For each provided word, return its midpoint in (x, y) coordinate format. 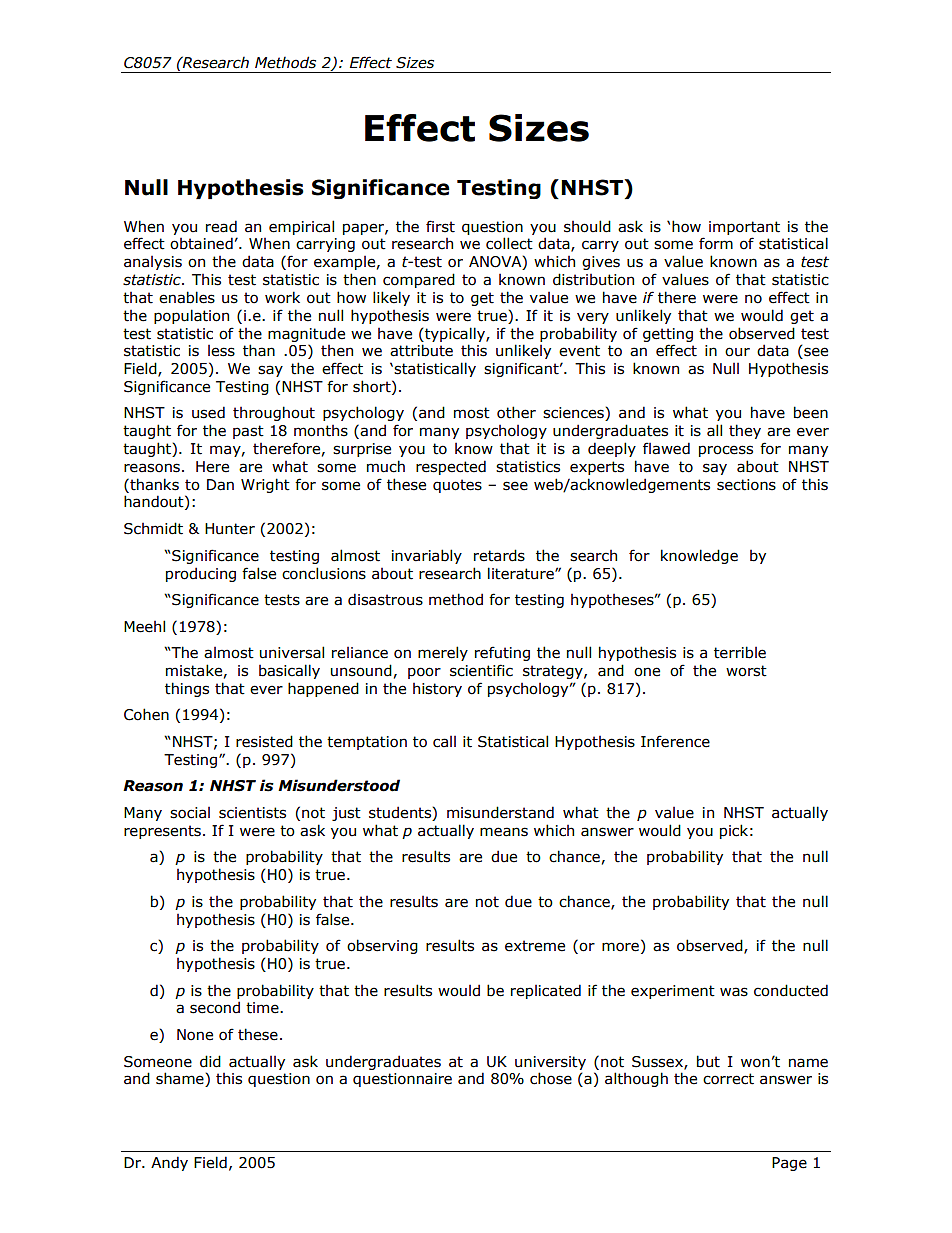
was (734, 992)
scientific (481, 670)
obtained (201, 243)
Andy (169, 1163)
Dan (220, 485)
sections (746, 485)
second (215, 1007)
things (187, 689)
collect (509, 243)
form (716, 243)
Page (789, 1164)
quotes (457, 486)
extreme (535, 946)
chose (551, 1078)
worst (746, 671)
